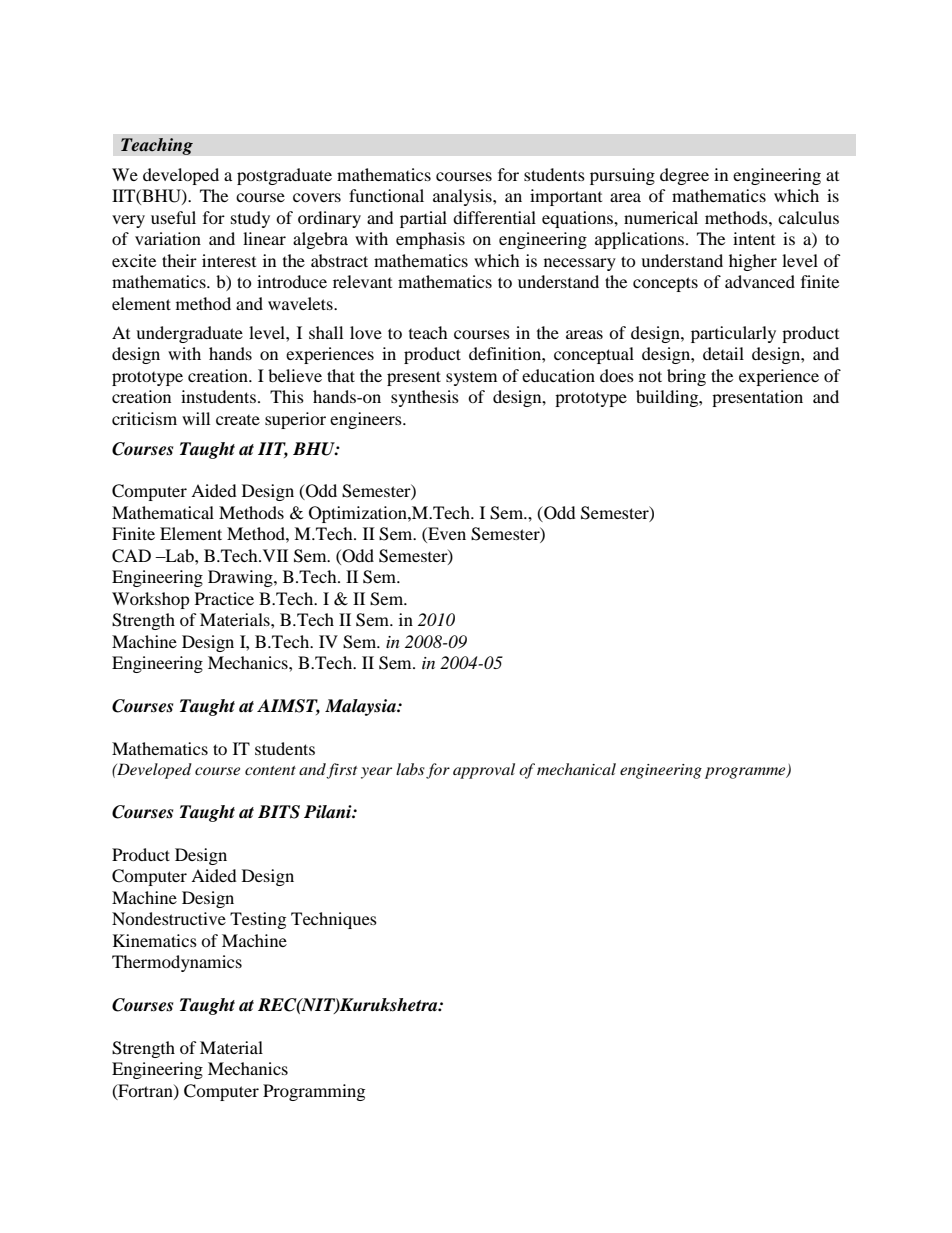 The height and width of the page is (1233, 952). I want to click on approval, so click(484, 771).
